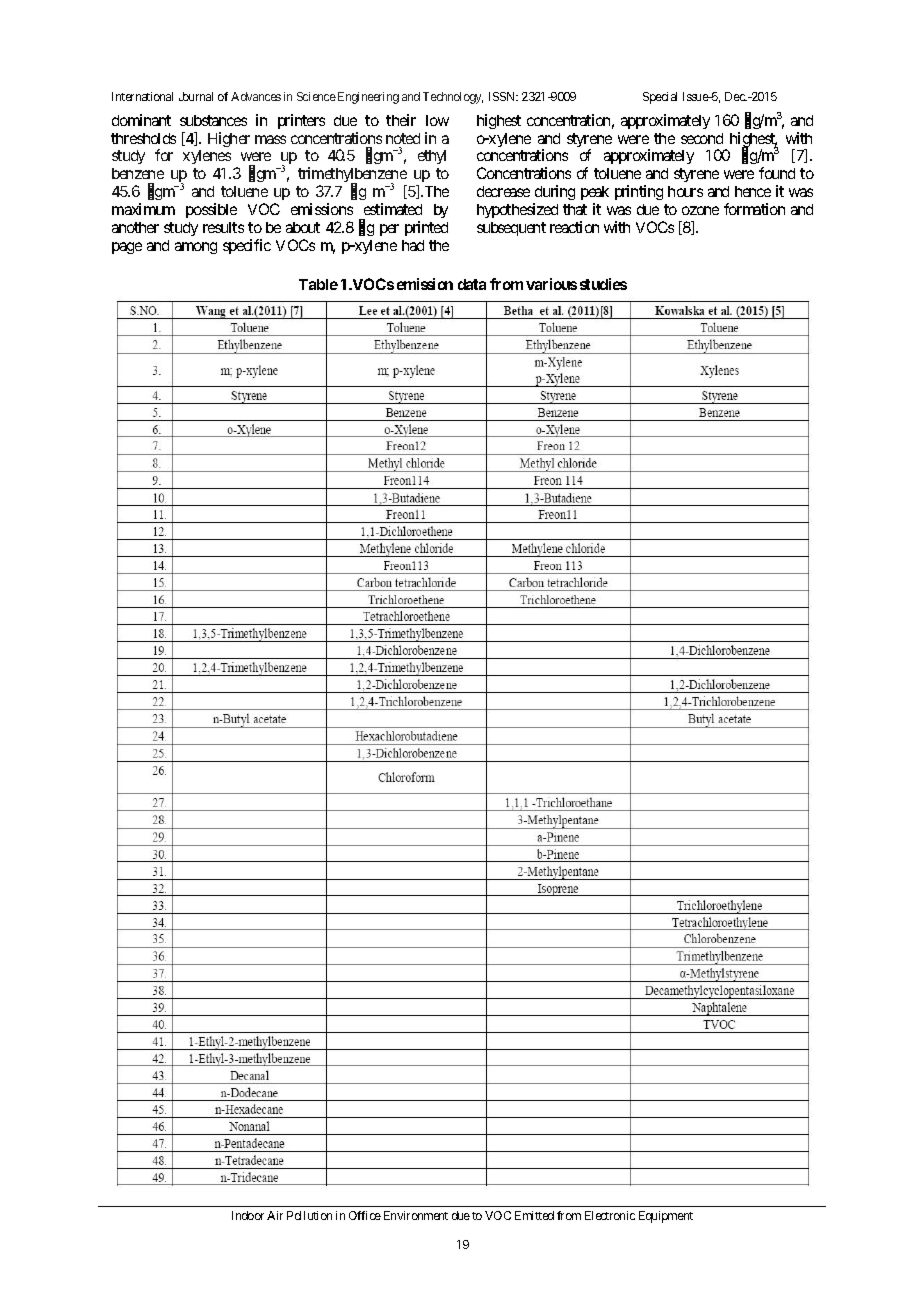 The image size is (924, 1308). What do you see at coordinates (666, 1217) in the screenshot?
I see `Equipment` at bounding box center [666, 1217].
